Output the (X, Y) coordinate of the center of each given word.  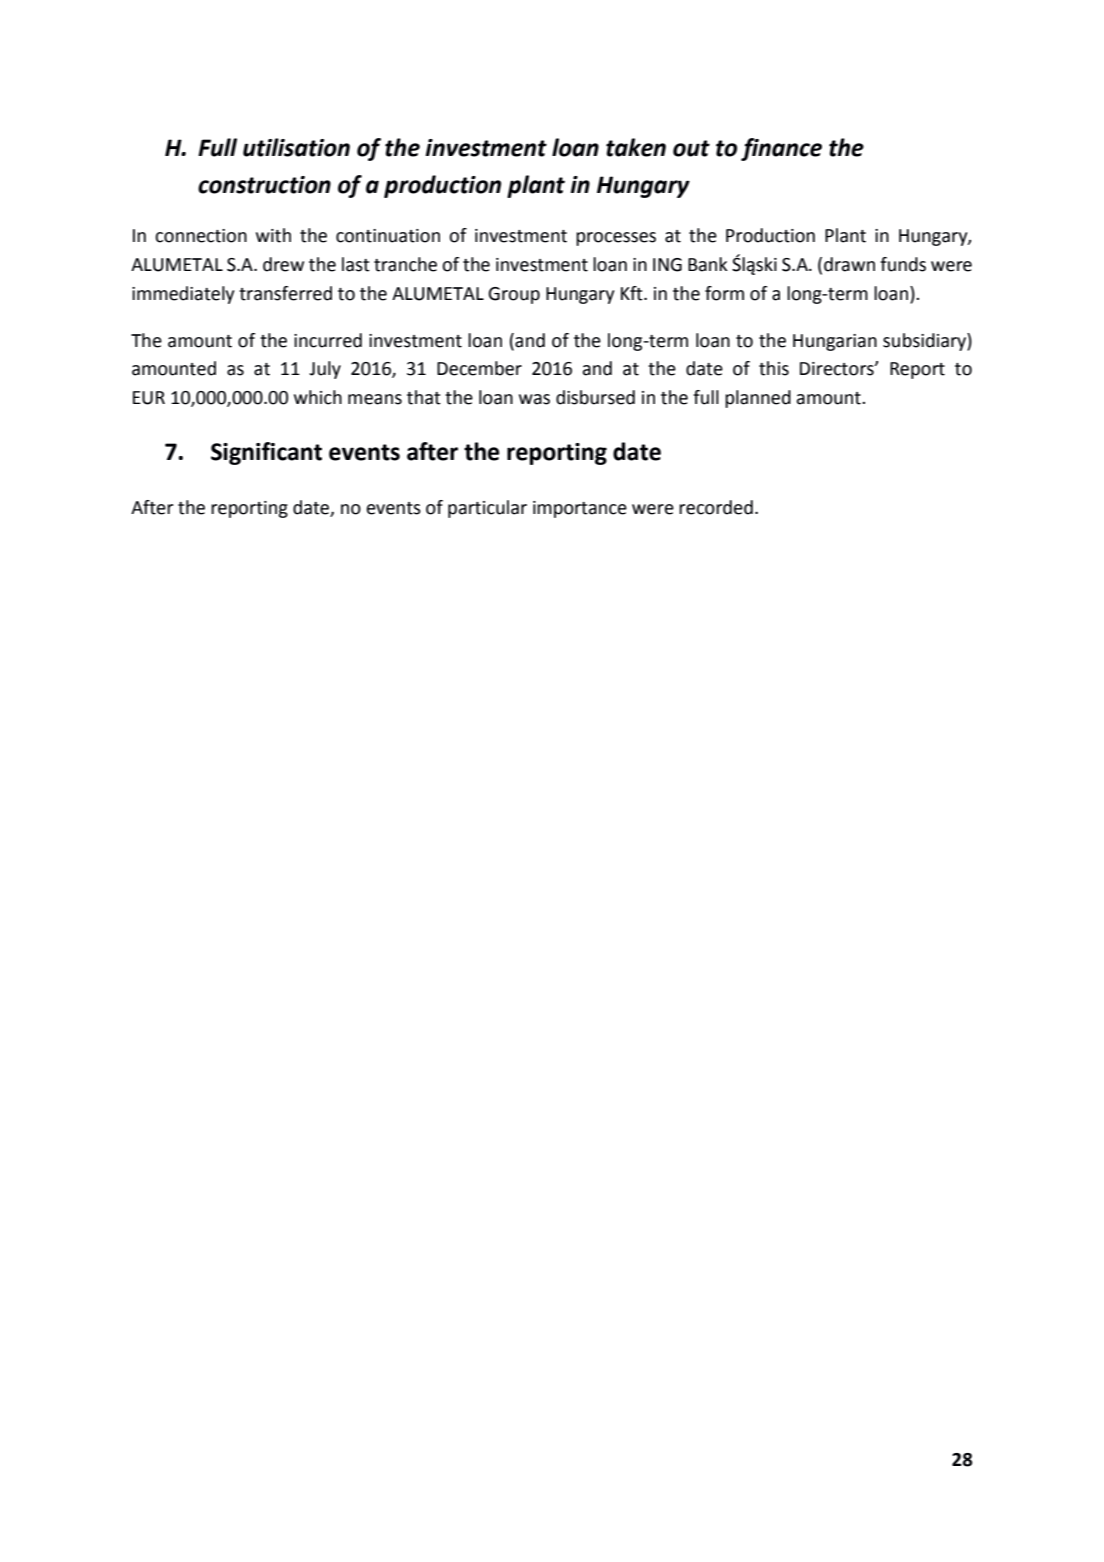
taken (636, 147)
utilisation (296, 147)
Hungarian (835, 342)
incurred (328, 340)
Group (514, 295)
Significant (266, 453)
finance (781, 149)
